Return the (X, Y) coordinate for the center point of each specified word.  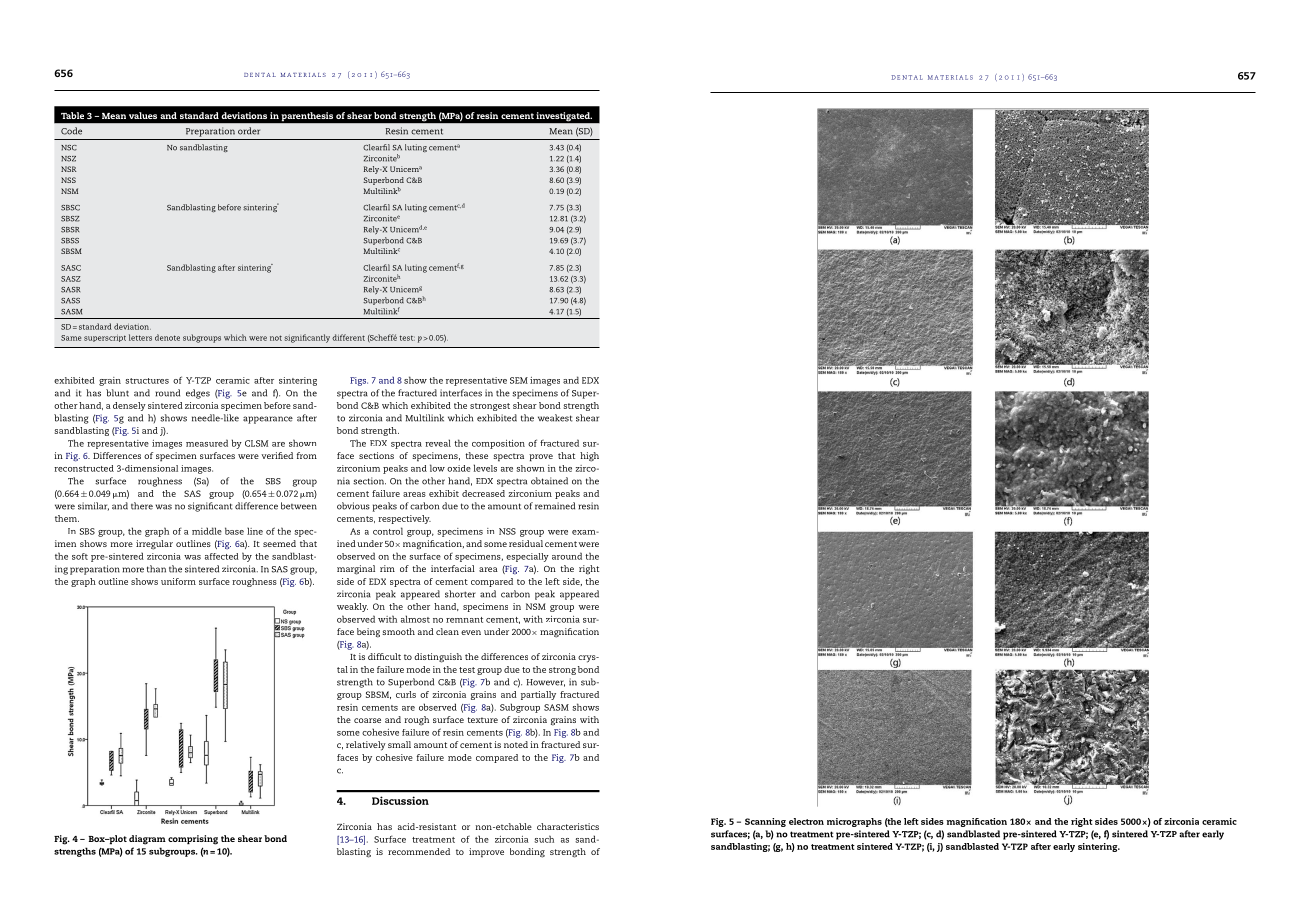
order (249, 131)
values (143, 115)
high (589, 457)
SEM (519, 380)
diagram (147, 840)
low (437, 468)
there (142, 506)
